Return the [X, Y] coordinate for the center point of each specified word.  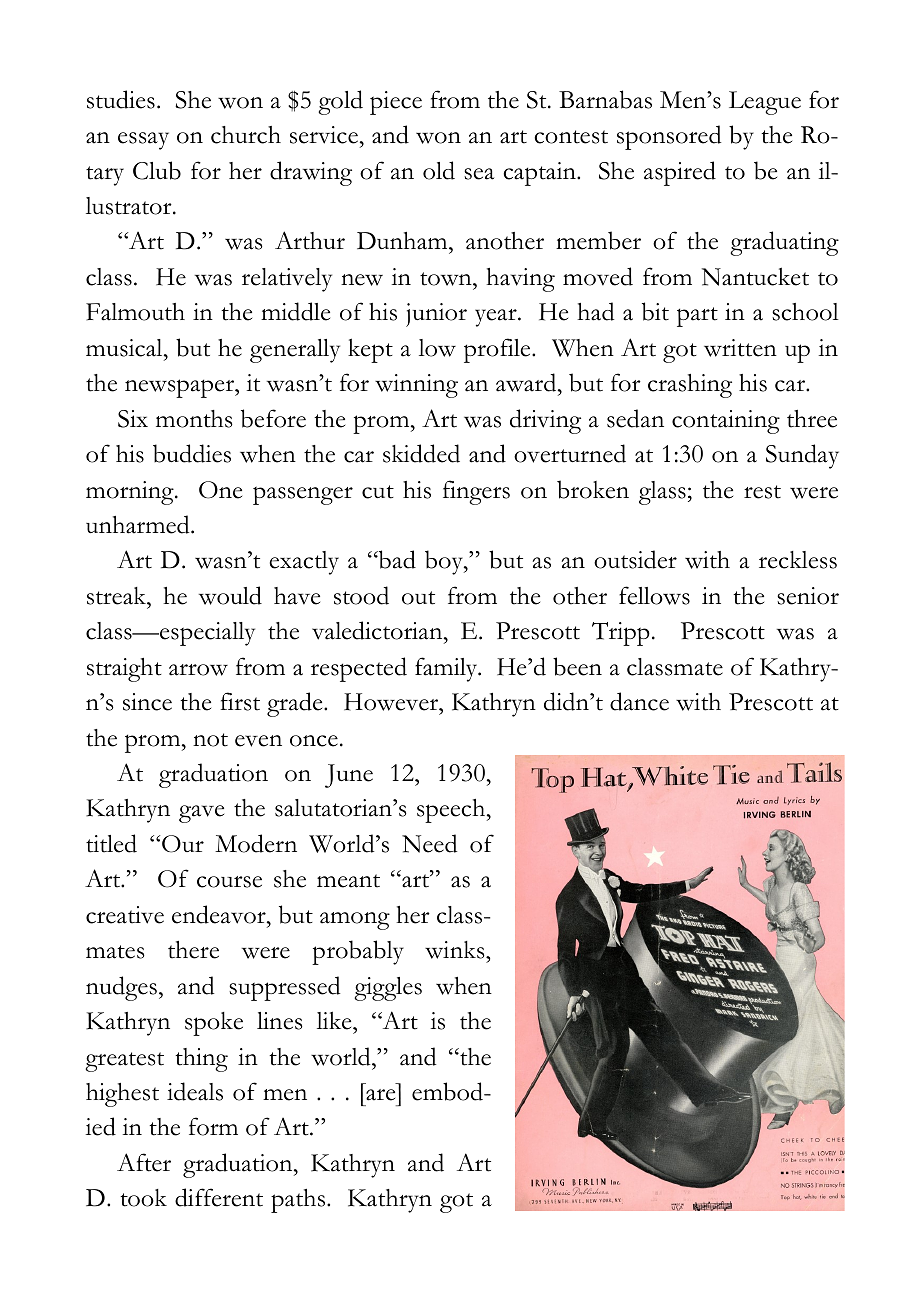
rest [762, 492]
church [246, 135]
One [220, 490]
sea [479, 174]
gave [201, 814]
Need [429, 843]
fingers [476, 492]
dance [639, 701]
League [765, 103]
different [219, 1197]
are [380, 1095]
